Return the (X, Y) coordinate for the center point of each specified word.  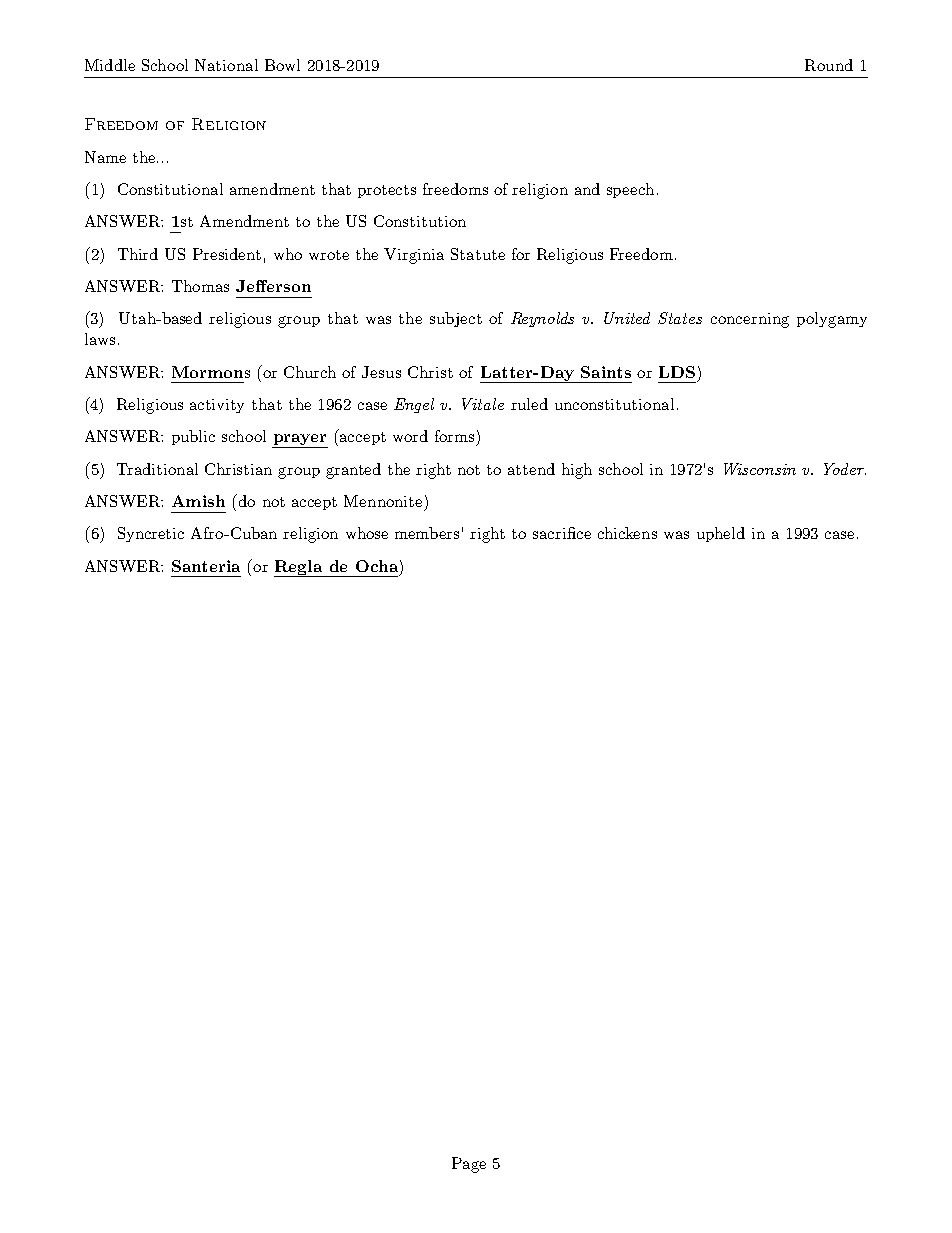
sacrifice (562, 533)
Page (469, 1165)
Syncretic (151, 534)
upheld (721, 534)
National (226, 65)
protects (387, 191)
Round (829, 65)
